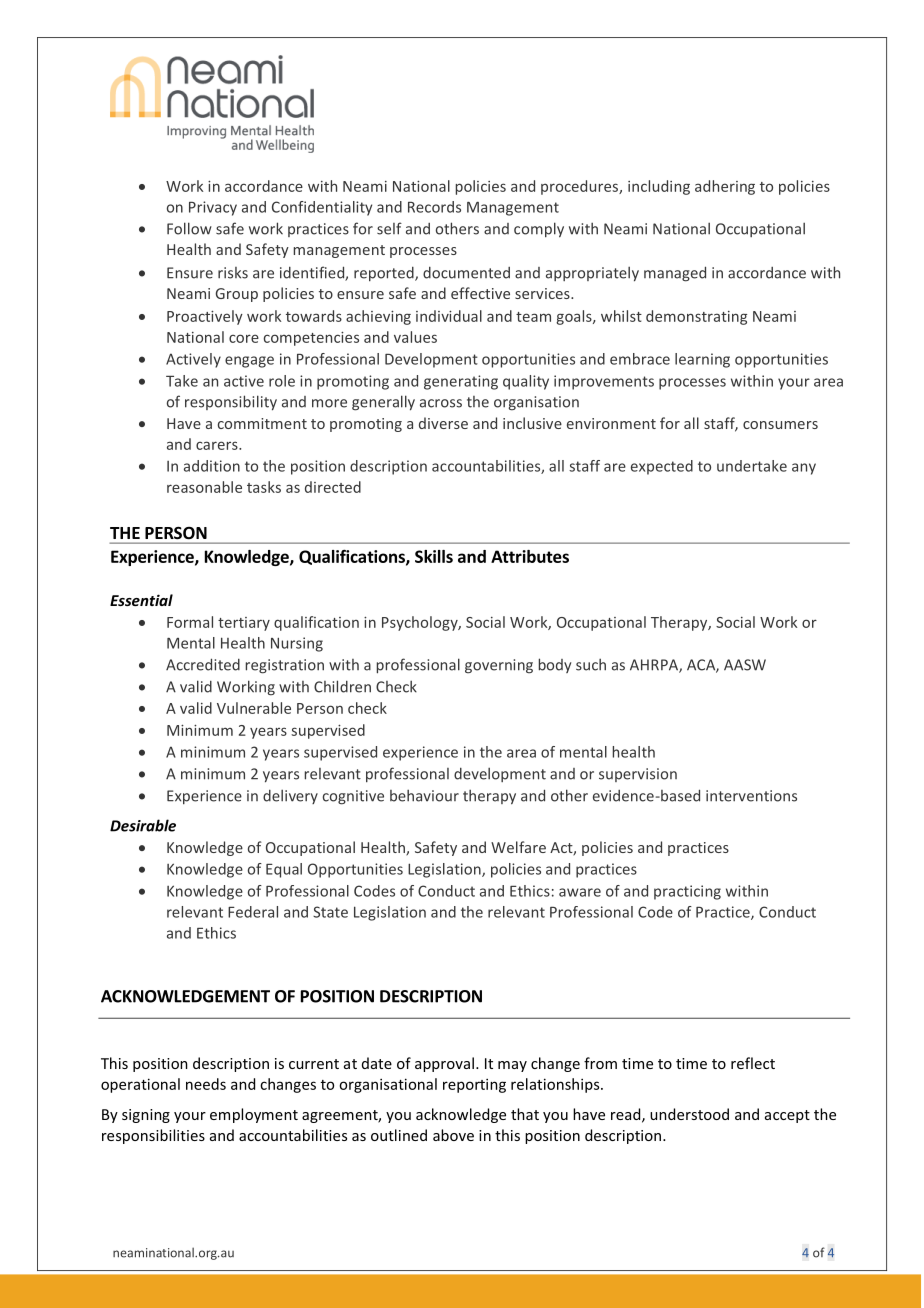 The image size is (924, 1308). I want to click on adhering, so click(725, 187).
